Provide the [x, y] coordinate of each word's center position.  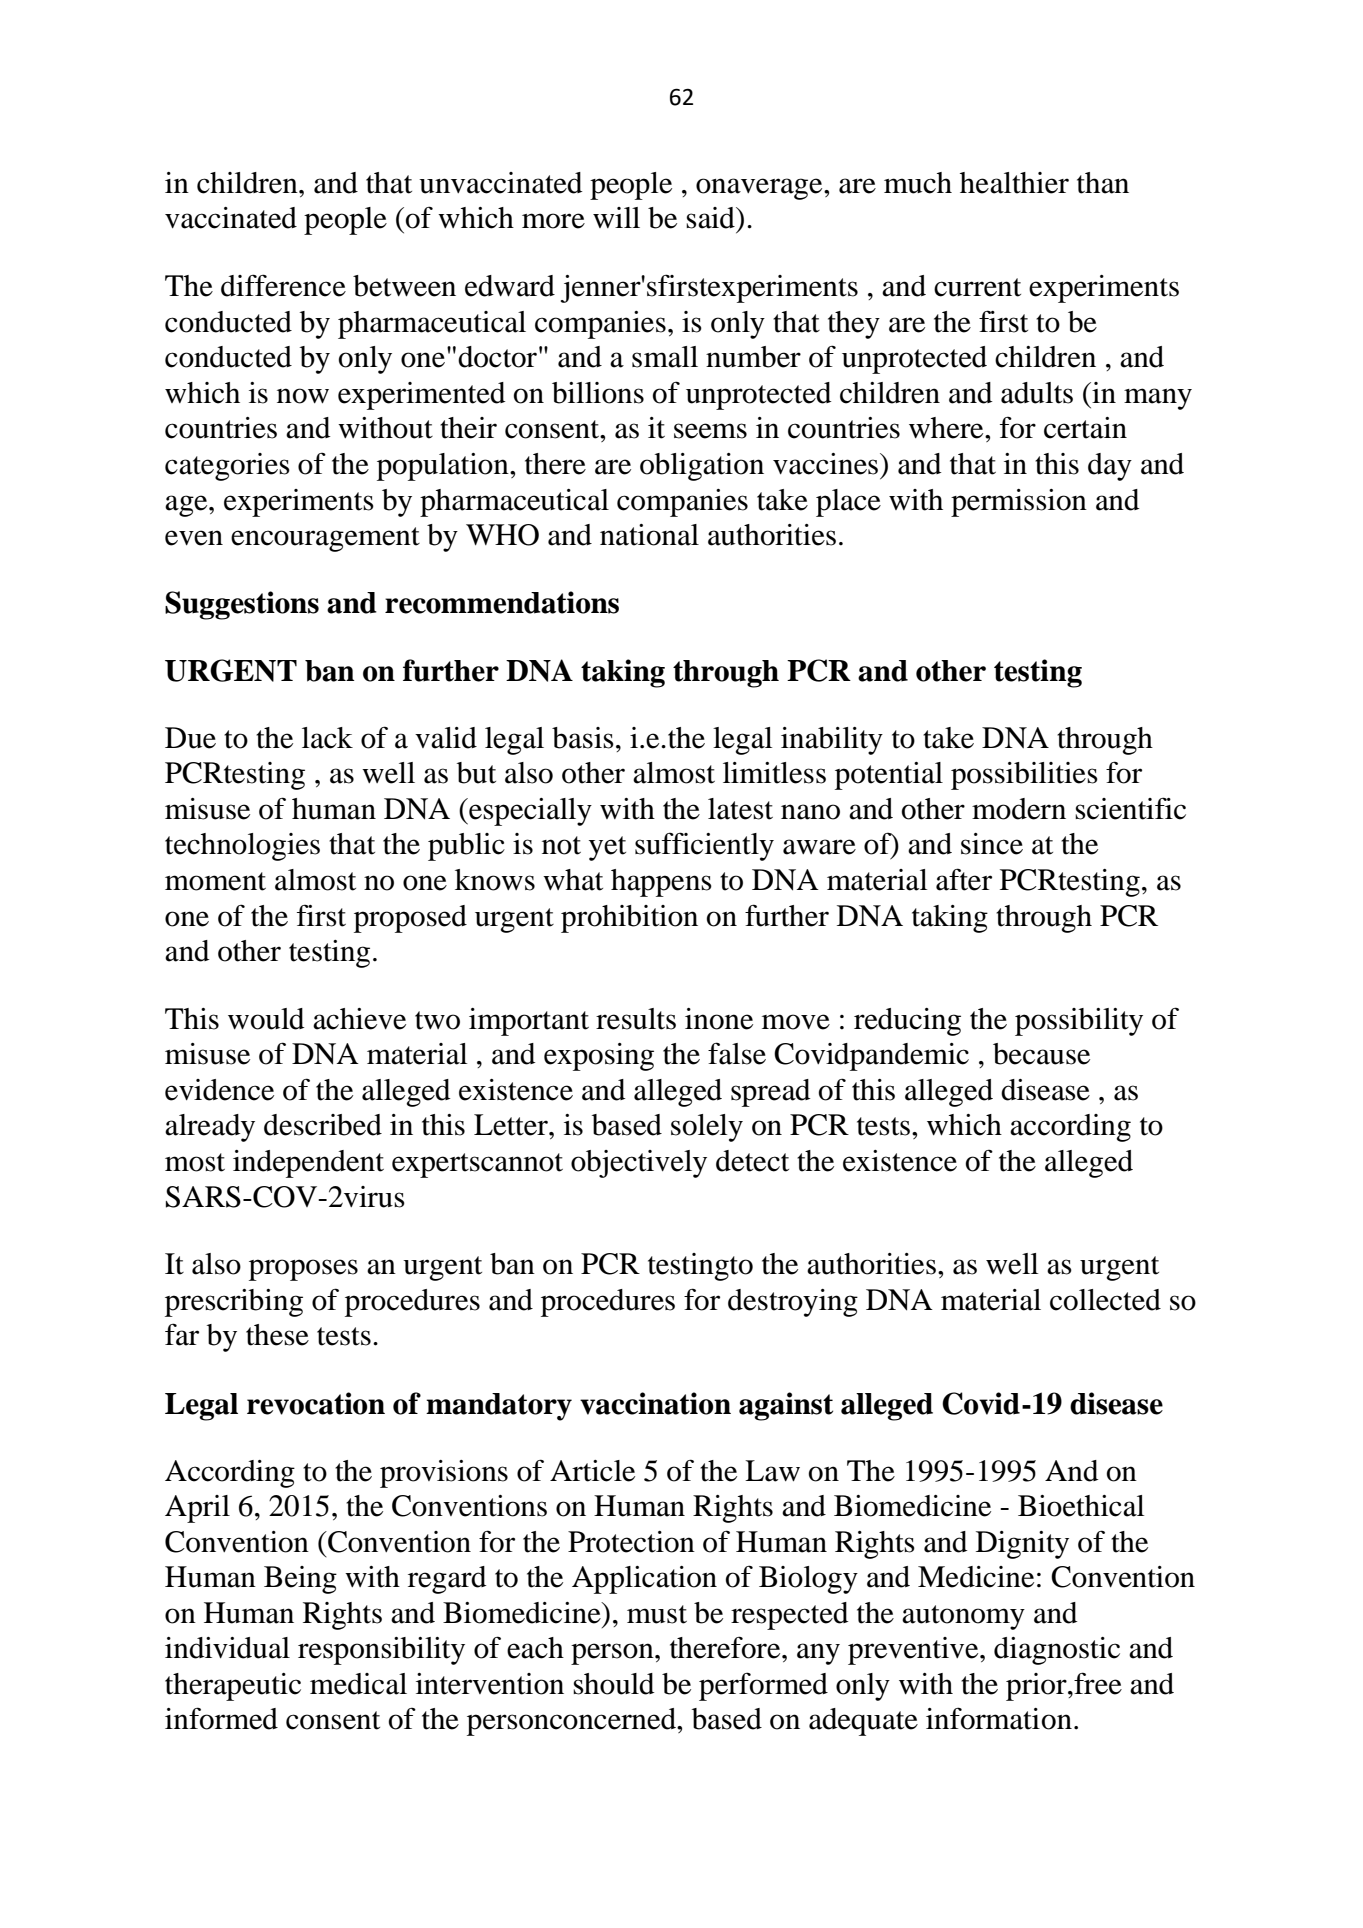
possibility [1079, 1022]
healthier [1014, 183]
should [614, 1684]
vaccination [655, 1403]
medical [358, 1684]
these [277, 1335]
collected [1105, 1300]
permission [1019, 503]
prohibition [629, 919]
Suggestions [242, 605]
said [711, 218]
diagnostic [1057, 1651]
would [266, 1019]
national [649, 535]
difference [283, 285]
